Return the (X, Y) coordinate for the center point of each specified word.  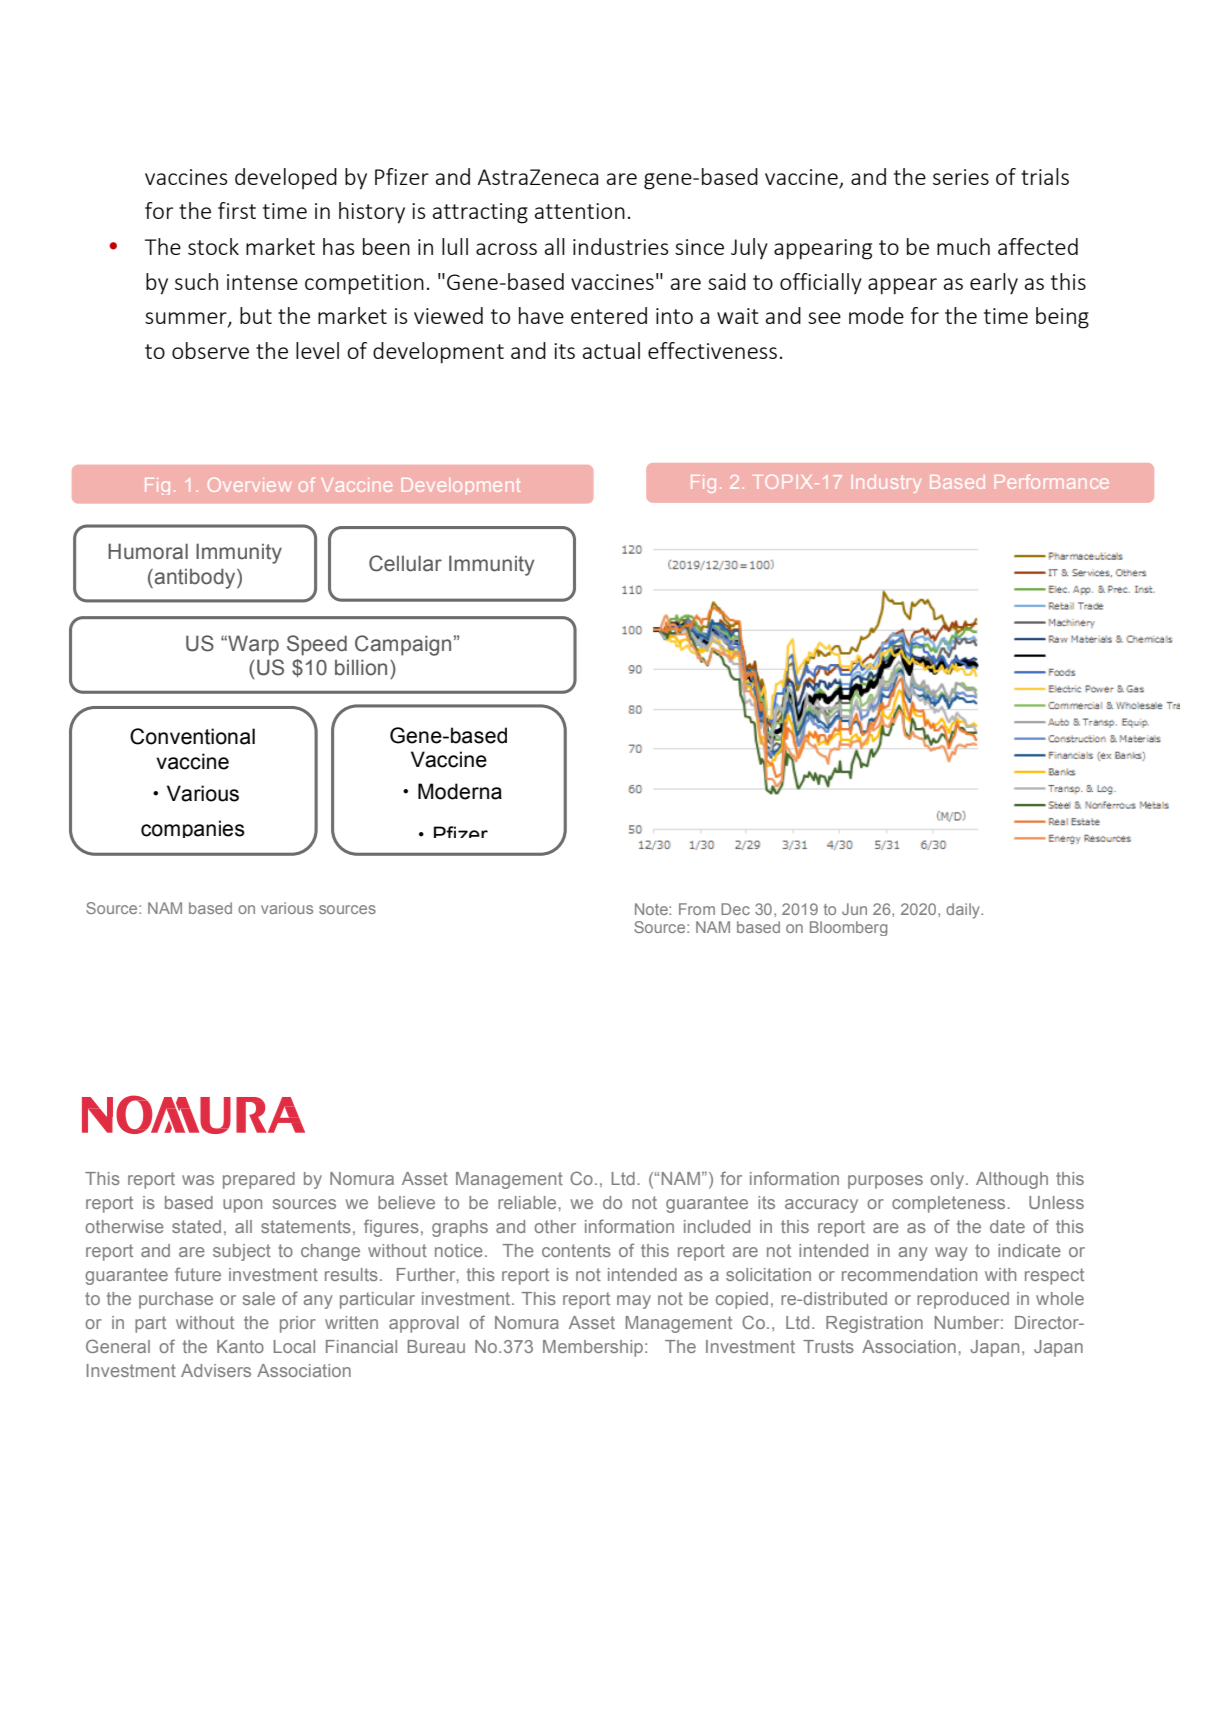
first (237, 210)
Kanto (240, 1346)
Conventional (192, 736)
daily (964, 911)
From (697, 909)
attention (580, 211)
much (963, 246)
